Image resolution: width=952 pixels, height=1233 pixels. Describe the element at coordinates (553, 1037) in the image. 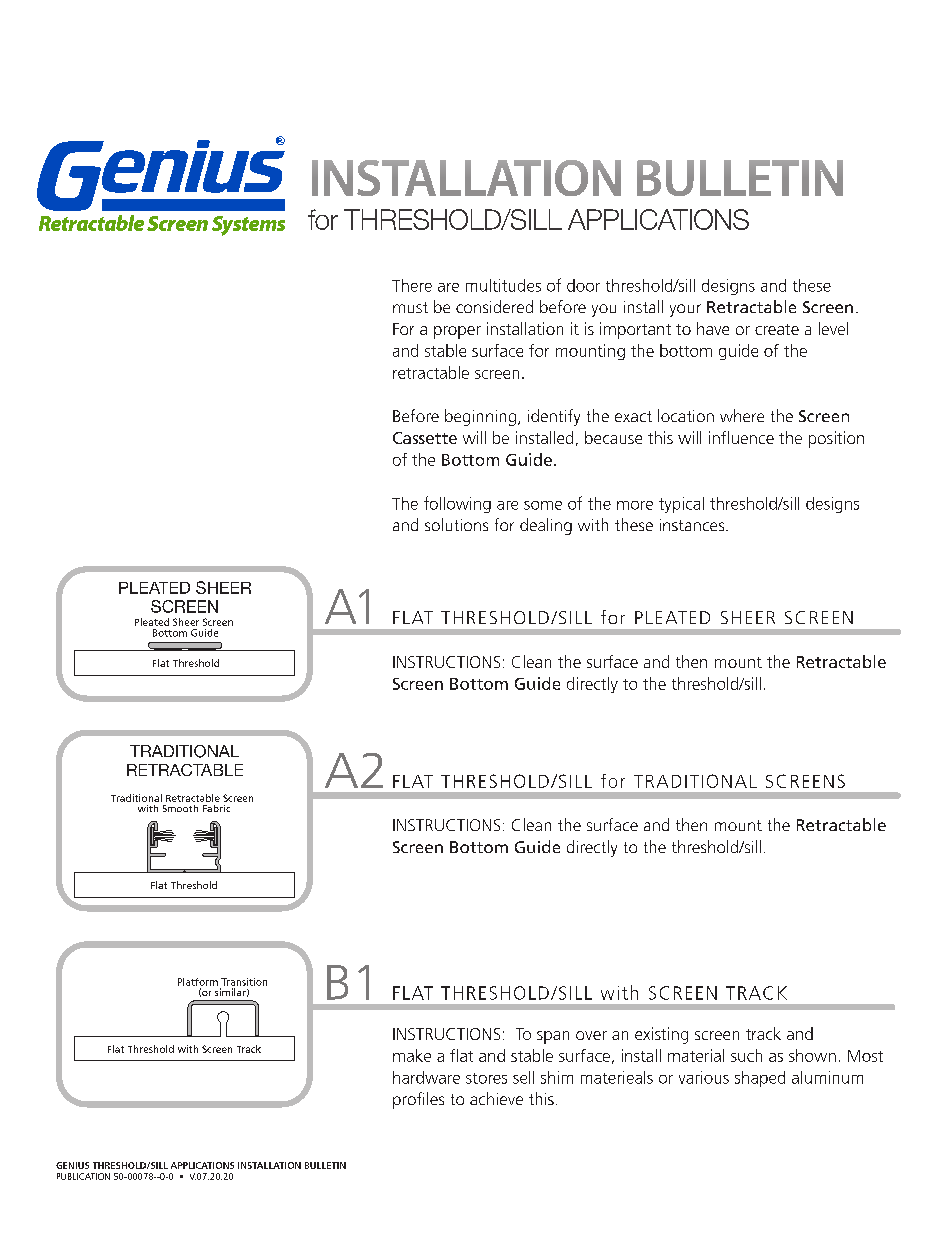

I see `span` at that location.
